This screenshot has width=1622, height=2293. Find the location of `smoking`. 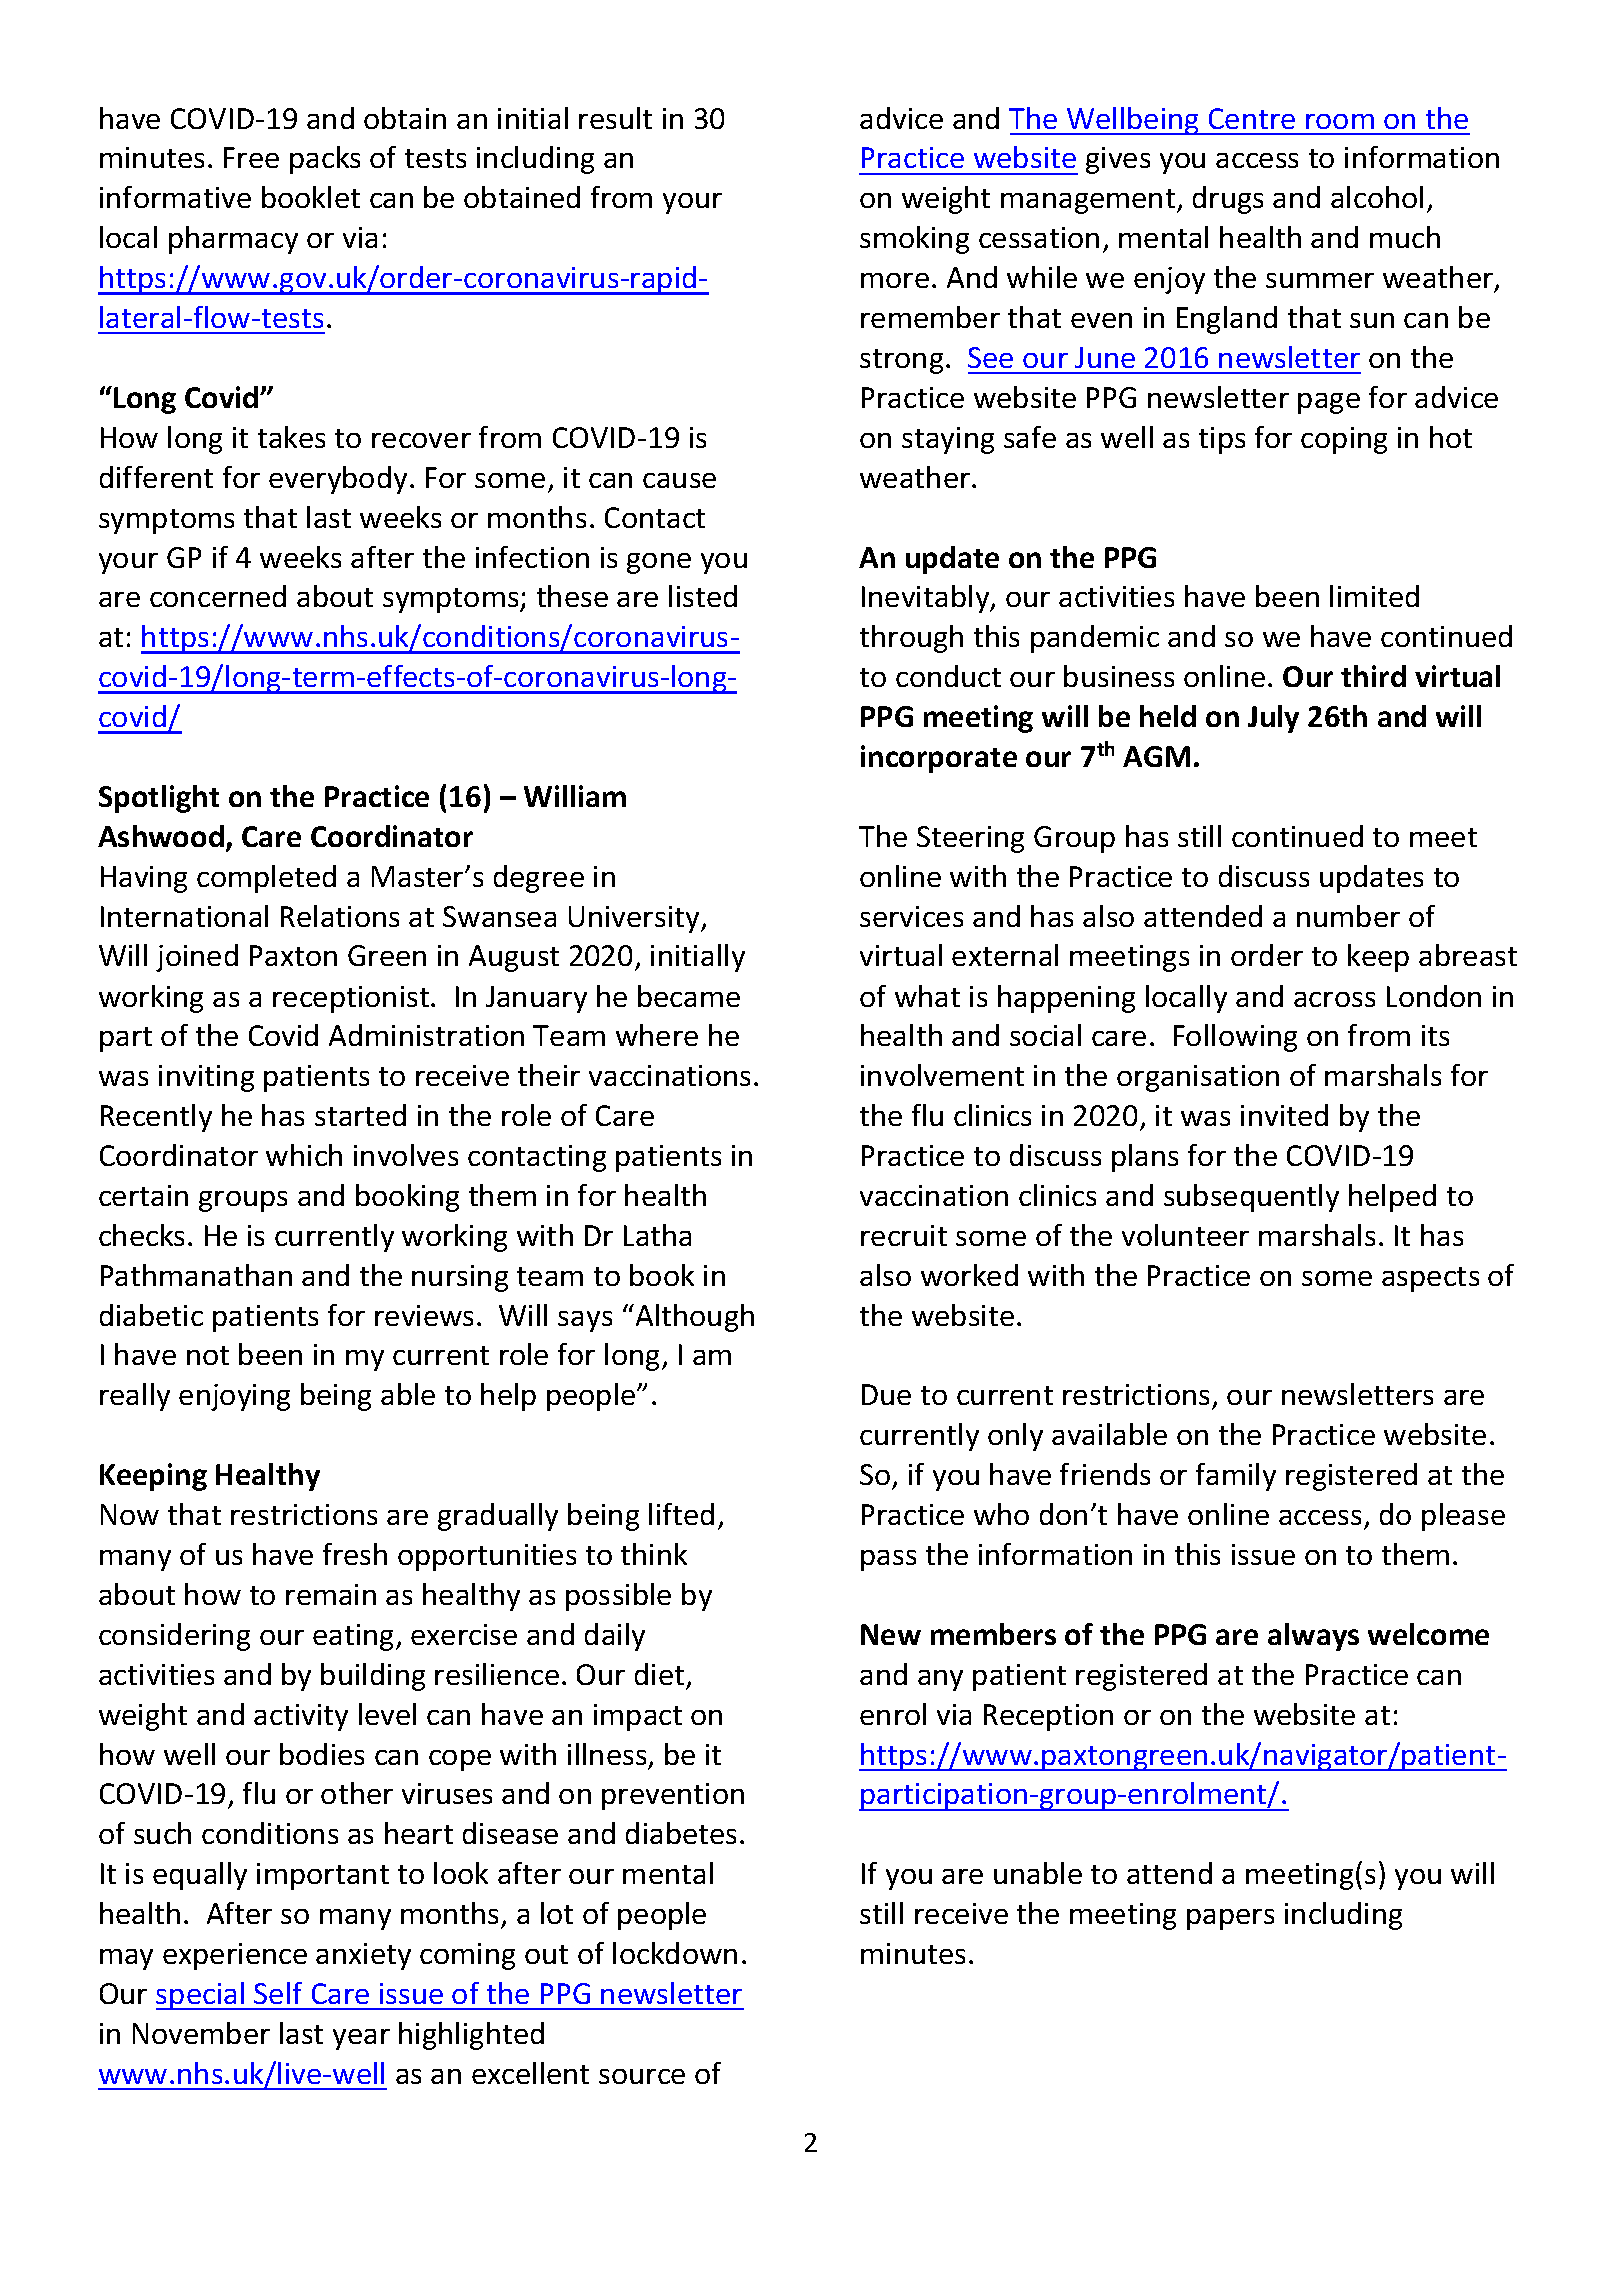

smoking is located at coordinates (914, 240).
